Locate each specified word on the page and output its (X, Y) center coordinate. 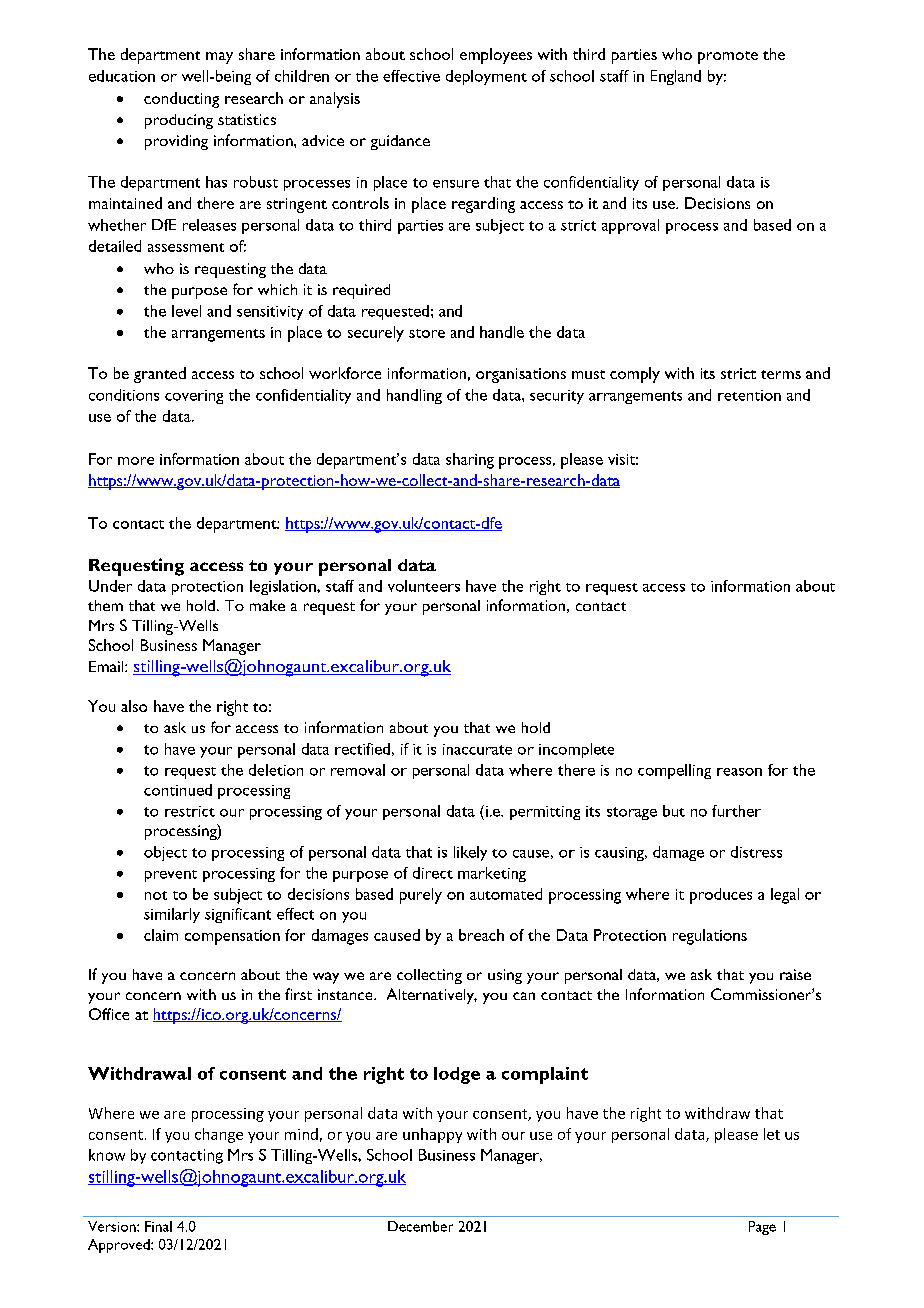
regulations (710, 937)
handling (414, 396)
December (420, 1226)
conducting (181, 100)
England (676, 77)
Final (158, 1226)
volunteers (424, 586)
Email (107, 666)
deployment (486, 77)
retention (749, 395)
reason (739, 772)
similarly (172, 915)
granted (160, 375)
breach (481, 935)
